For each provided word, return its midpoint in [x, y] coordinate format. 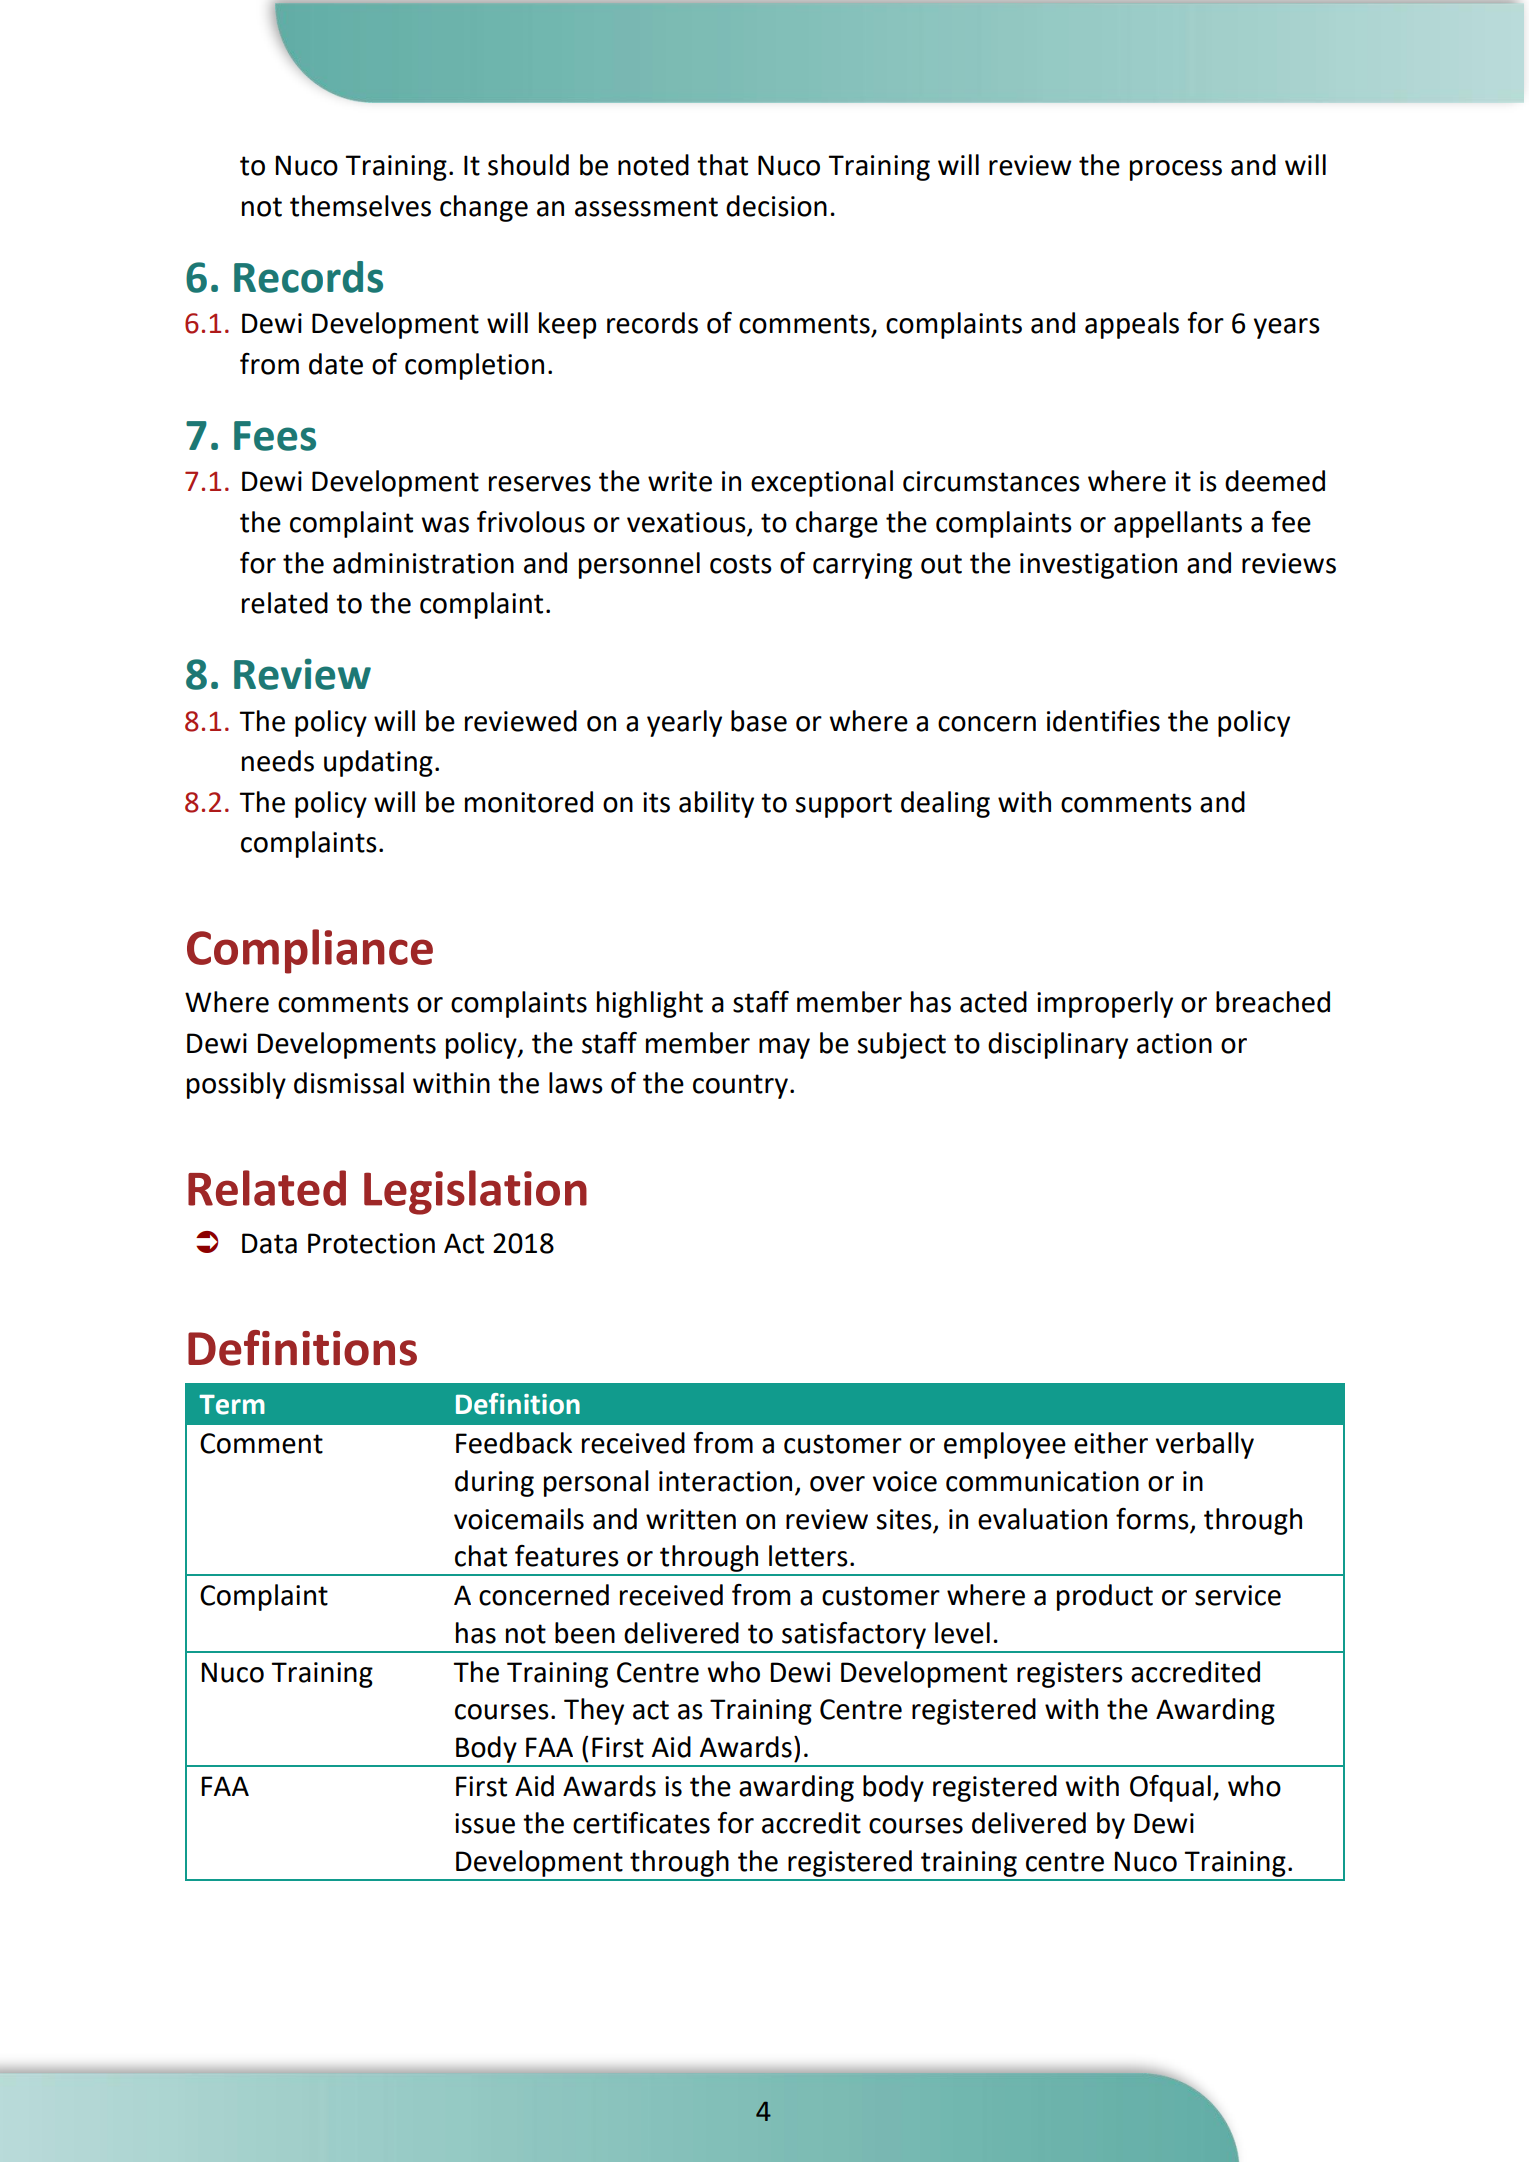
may [784, 1048]
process [1176, 170]
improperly [1105, 1004]
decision [776, 206]
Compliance [310, 951]
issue [485, 1823]
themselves [360, 206]
